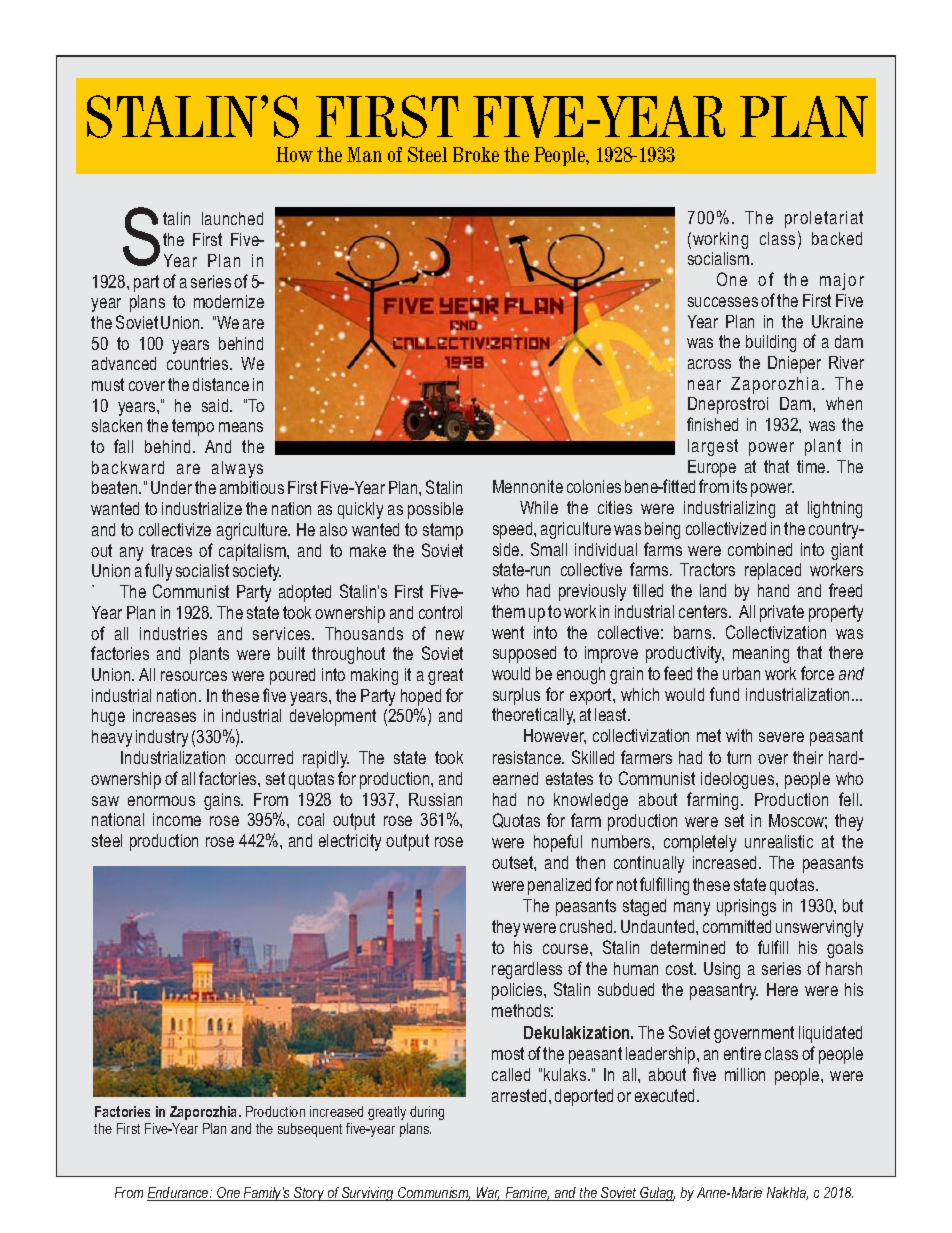 The width and height of the document is (952, 1233). Describe the element at coordinates (528, 757) in the document. I see `resistance` at that location.
